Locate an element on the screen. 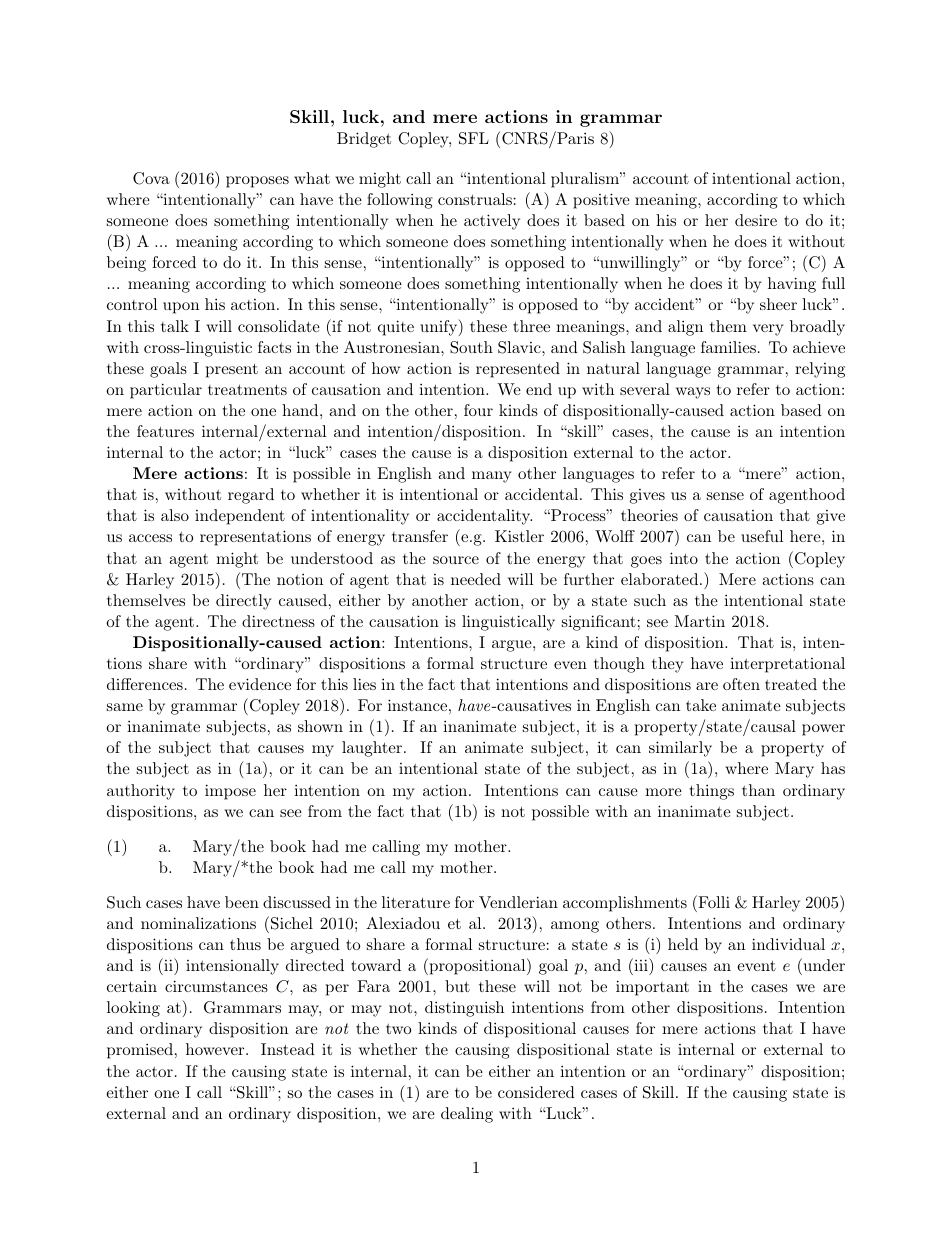 The image size is (952, 1233). South is located at coordinates (471, 347).
